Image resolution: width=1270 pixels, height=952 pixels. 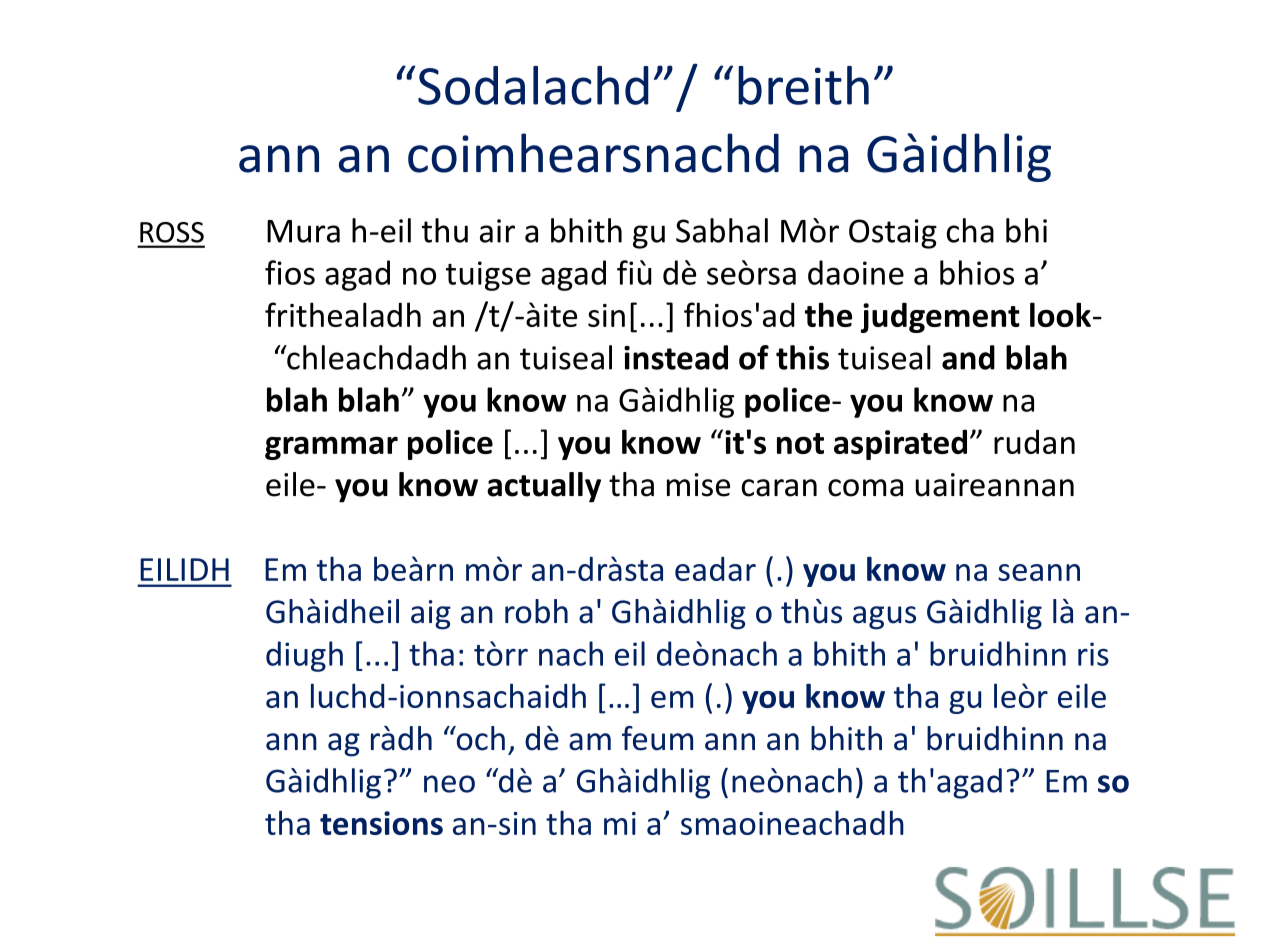 I want to click on och, so click(x=479, y=738).
